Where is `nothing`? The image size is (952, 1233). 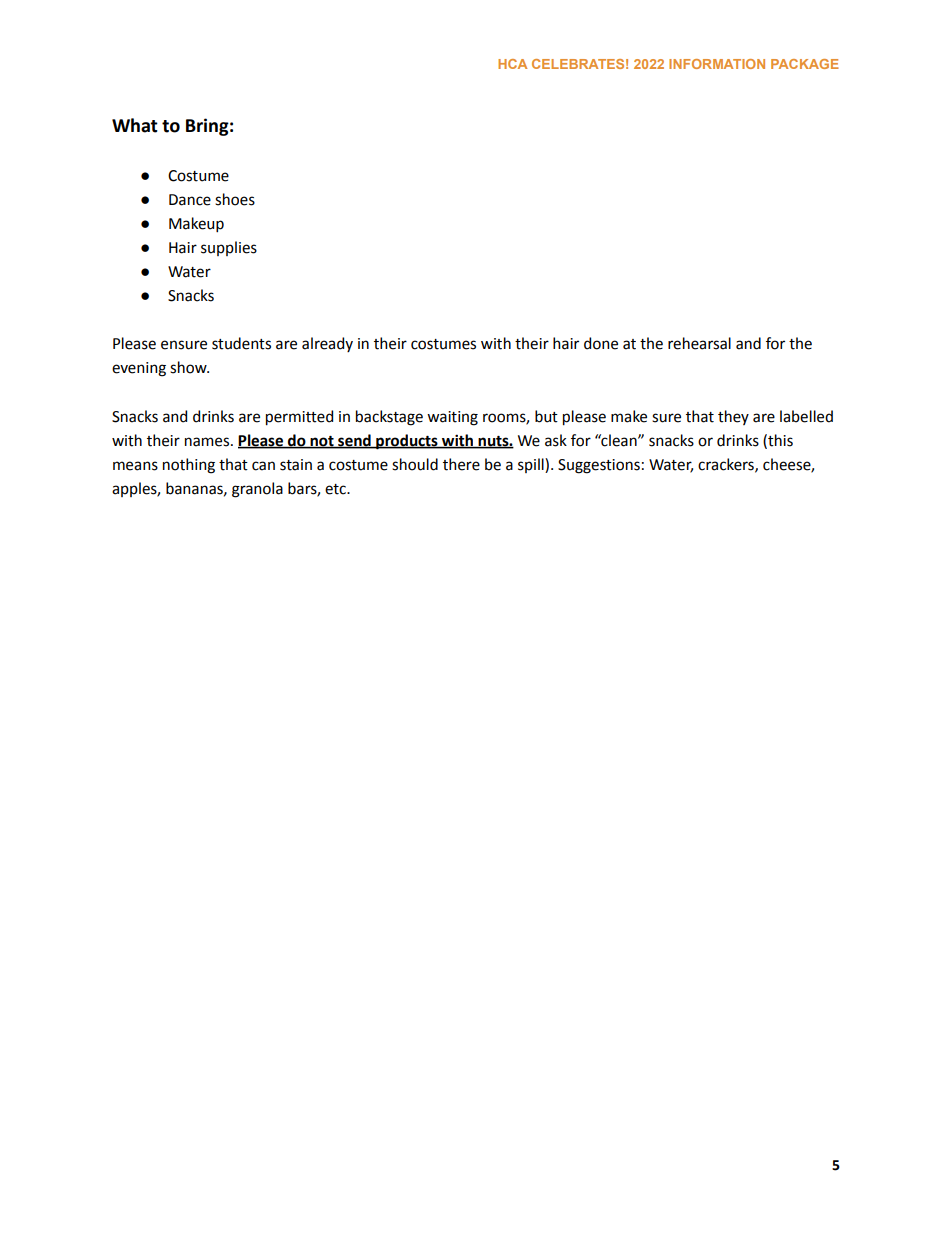
nothing is located at coordinates (189, 466).
